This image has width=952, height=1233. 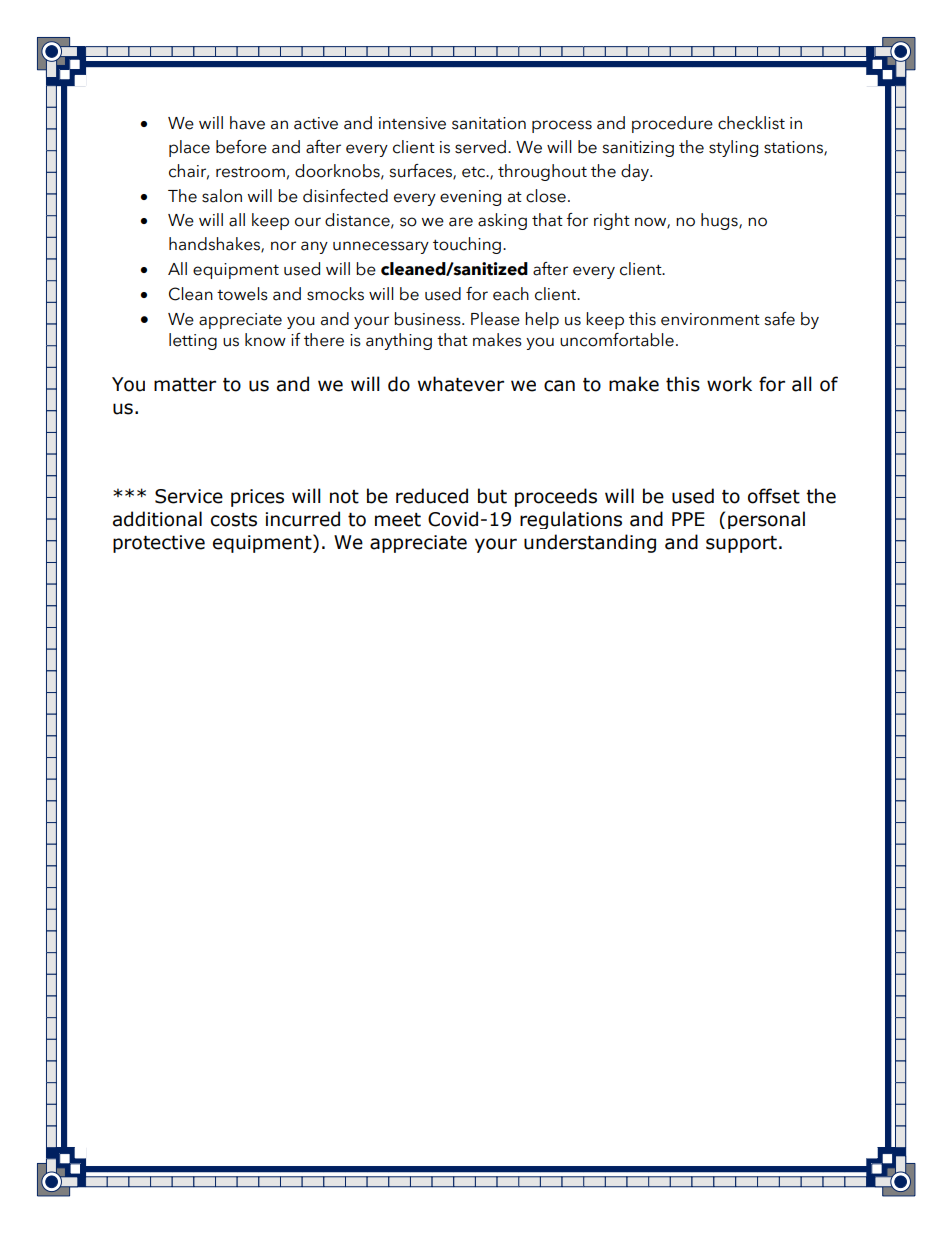 What do you see at coordinates (185, 385) in the image?
I see `matter` at bounding box center [185, 385].
